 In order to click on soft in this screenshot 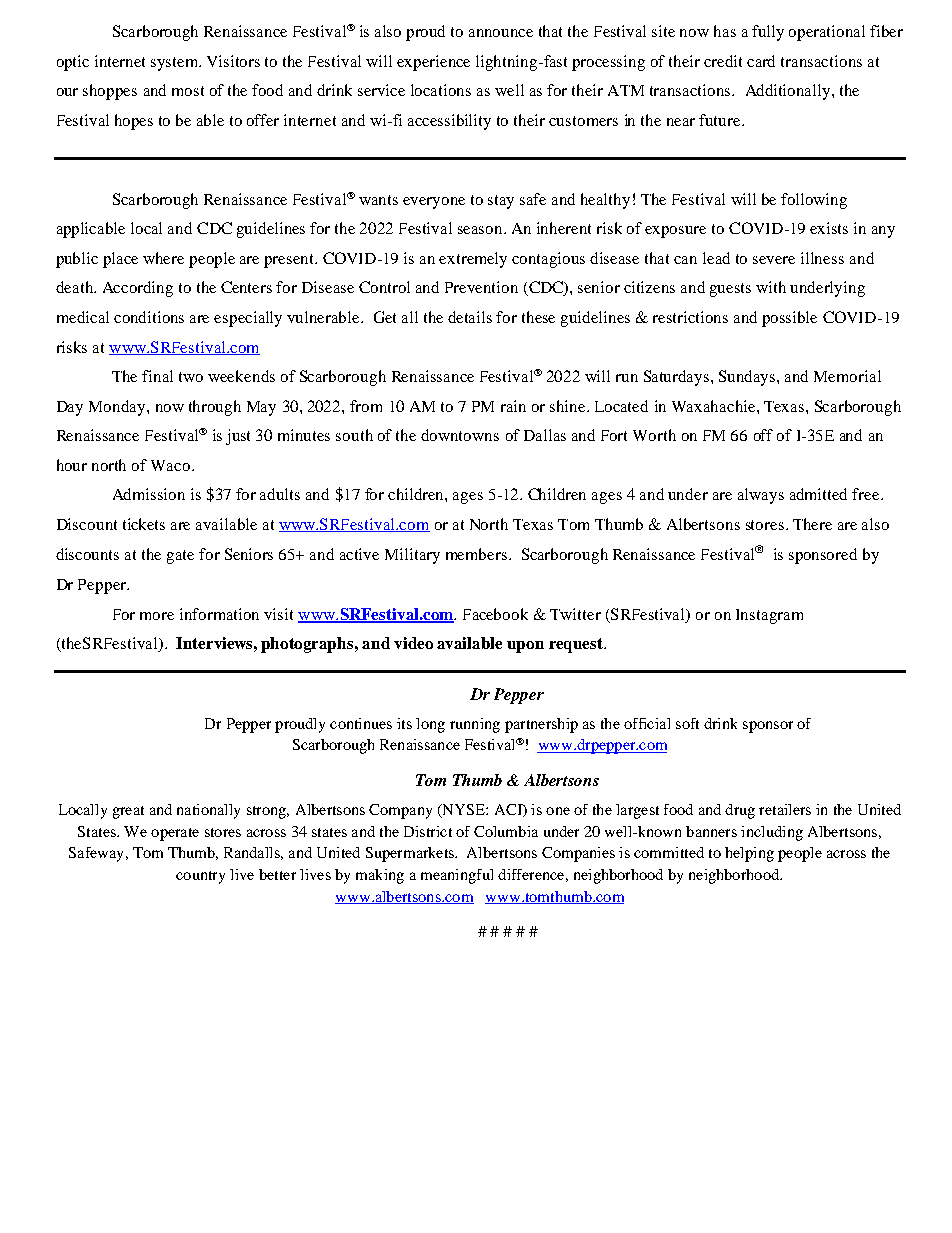, I will do `click(687, 723)`.
